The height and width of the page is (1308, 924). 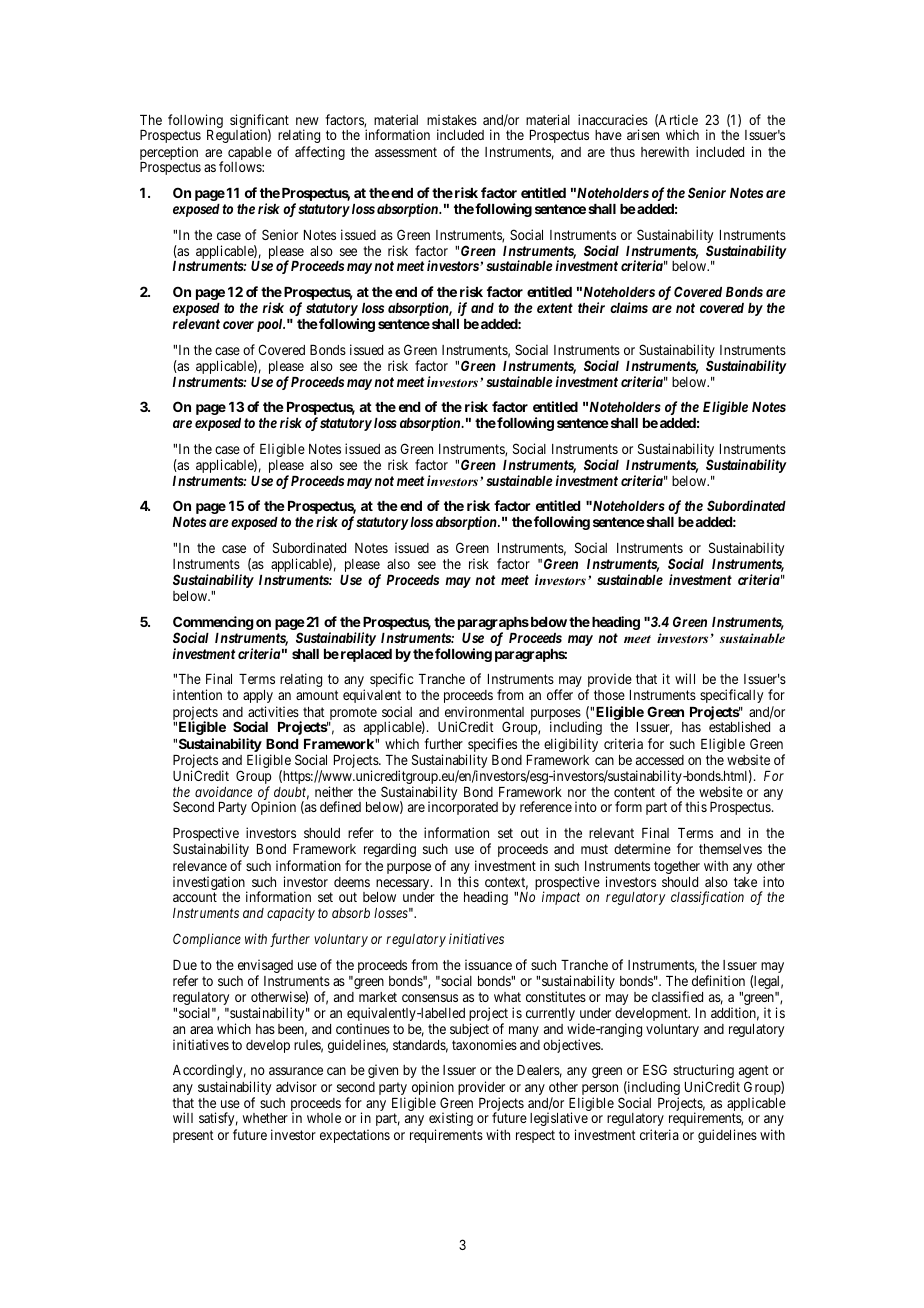 What do you see at coordinates (223, 791) in the page?
I see `avoidance` at bounding box center [223, 791].
